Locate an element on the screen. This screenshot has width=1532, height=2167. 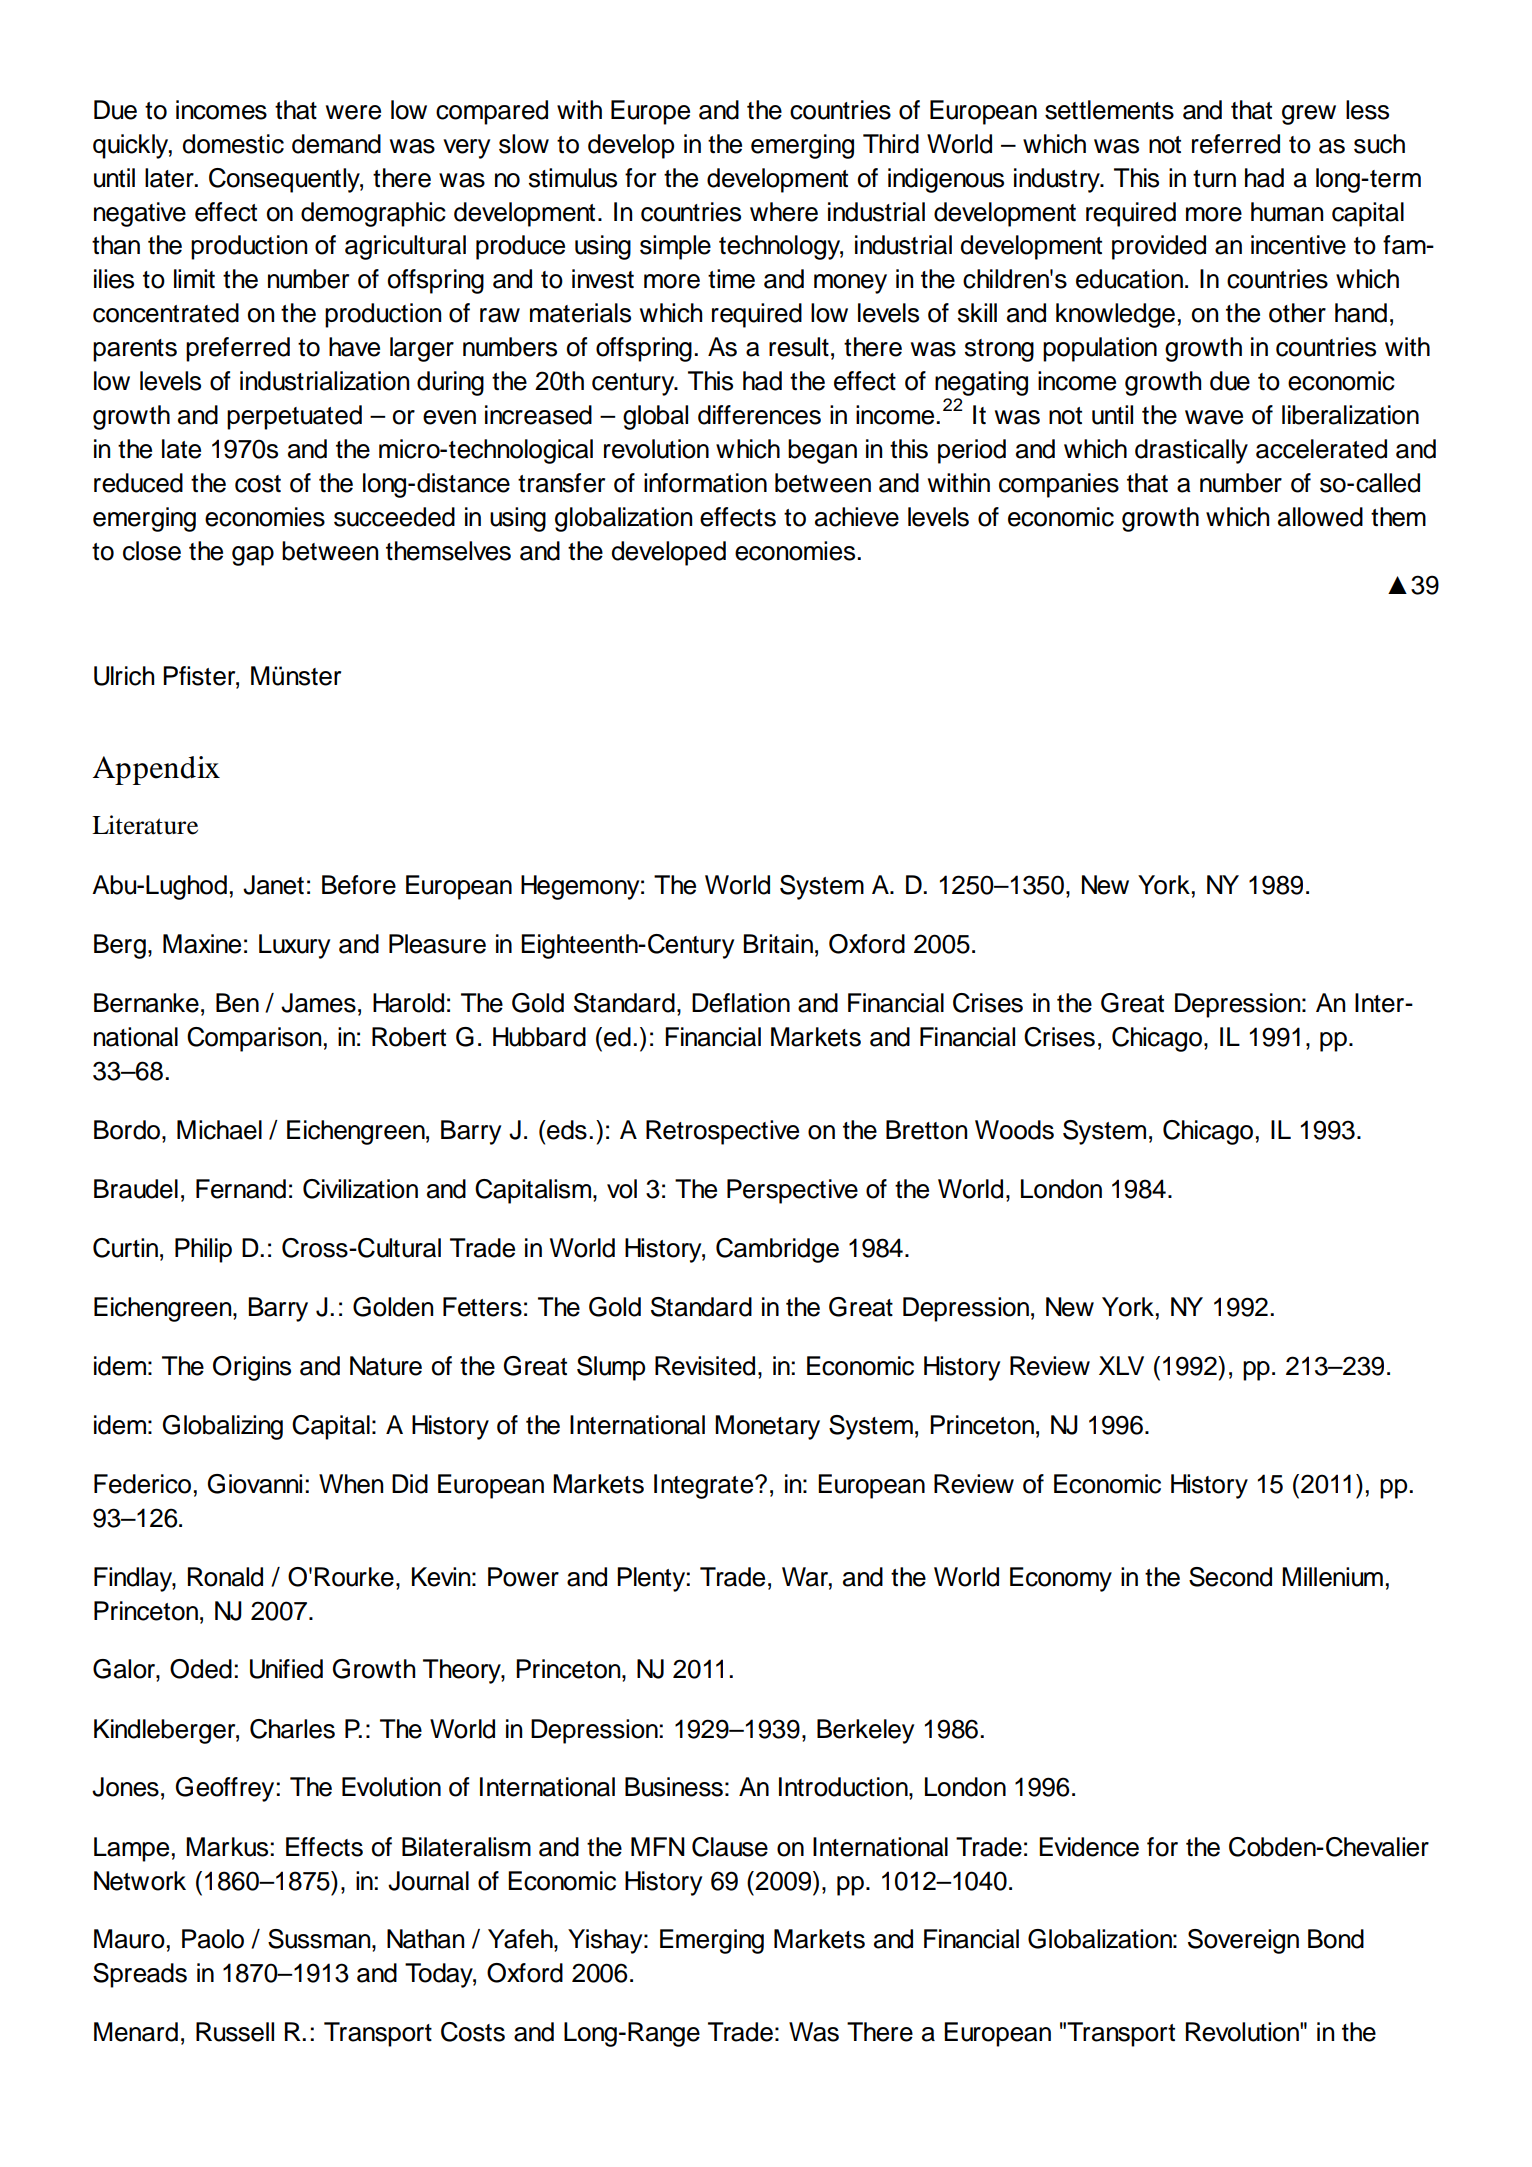
Origins is located at coordinates (252, 1368).
